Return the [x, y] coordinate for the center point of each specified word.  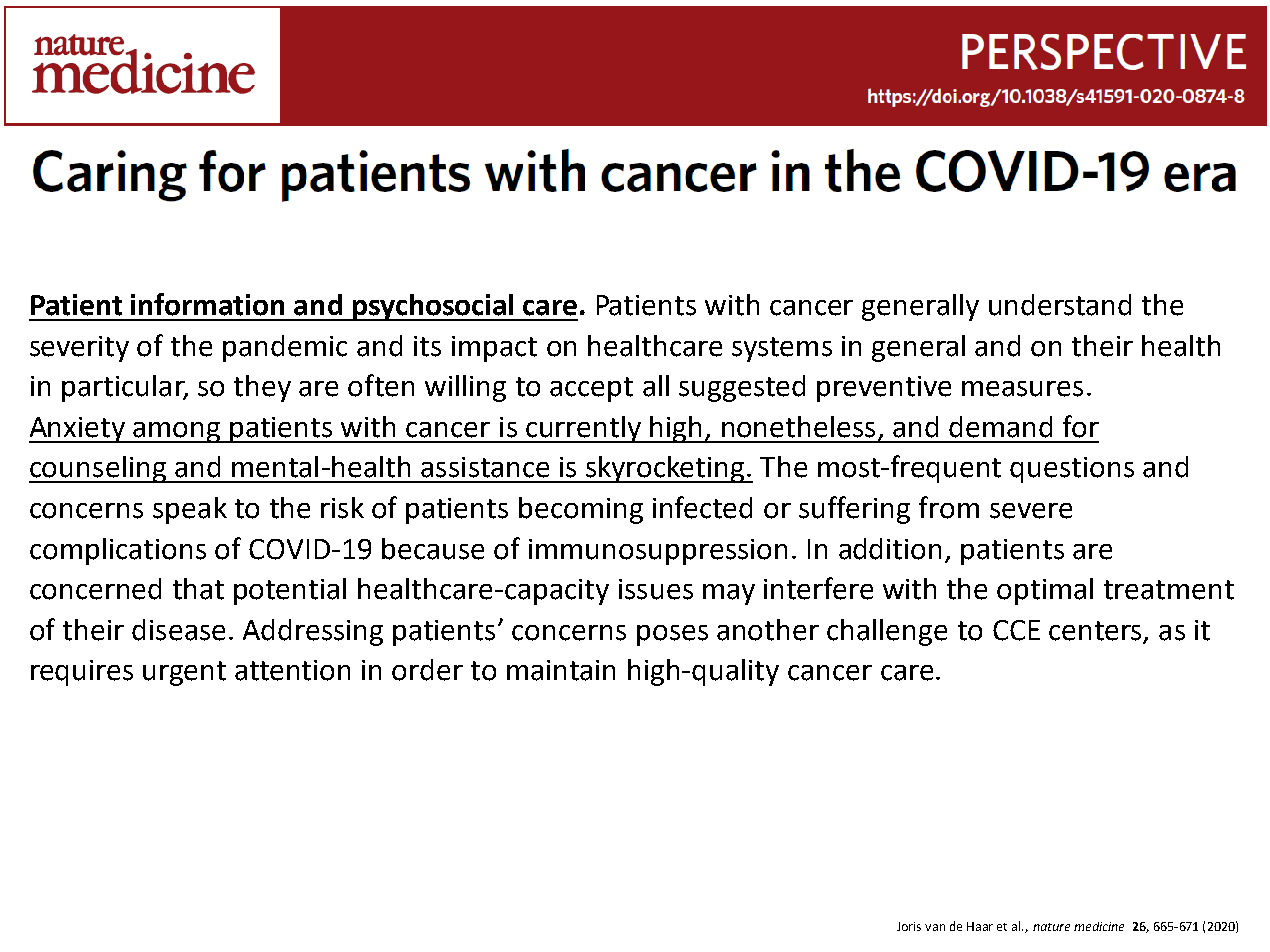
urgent [184, 673]
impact [494, 349]
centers [1095, 631]
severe [1031, 511]
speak [190, 510]
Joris [909, 926]
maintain [561, 670]
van [935, 927]
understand [1060, 305]
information [207, 304]
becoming [581, 510]
